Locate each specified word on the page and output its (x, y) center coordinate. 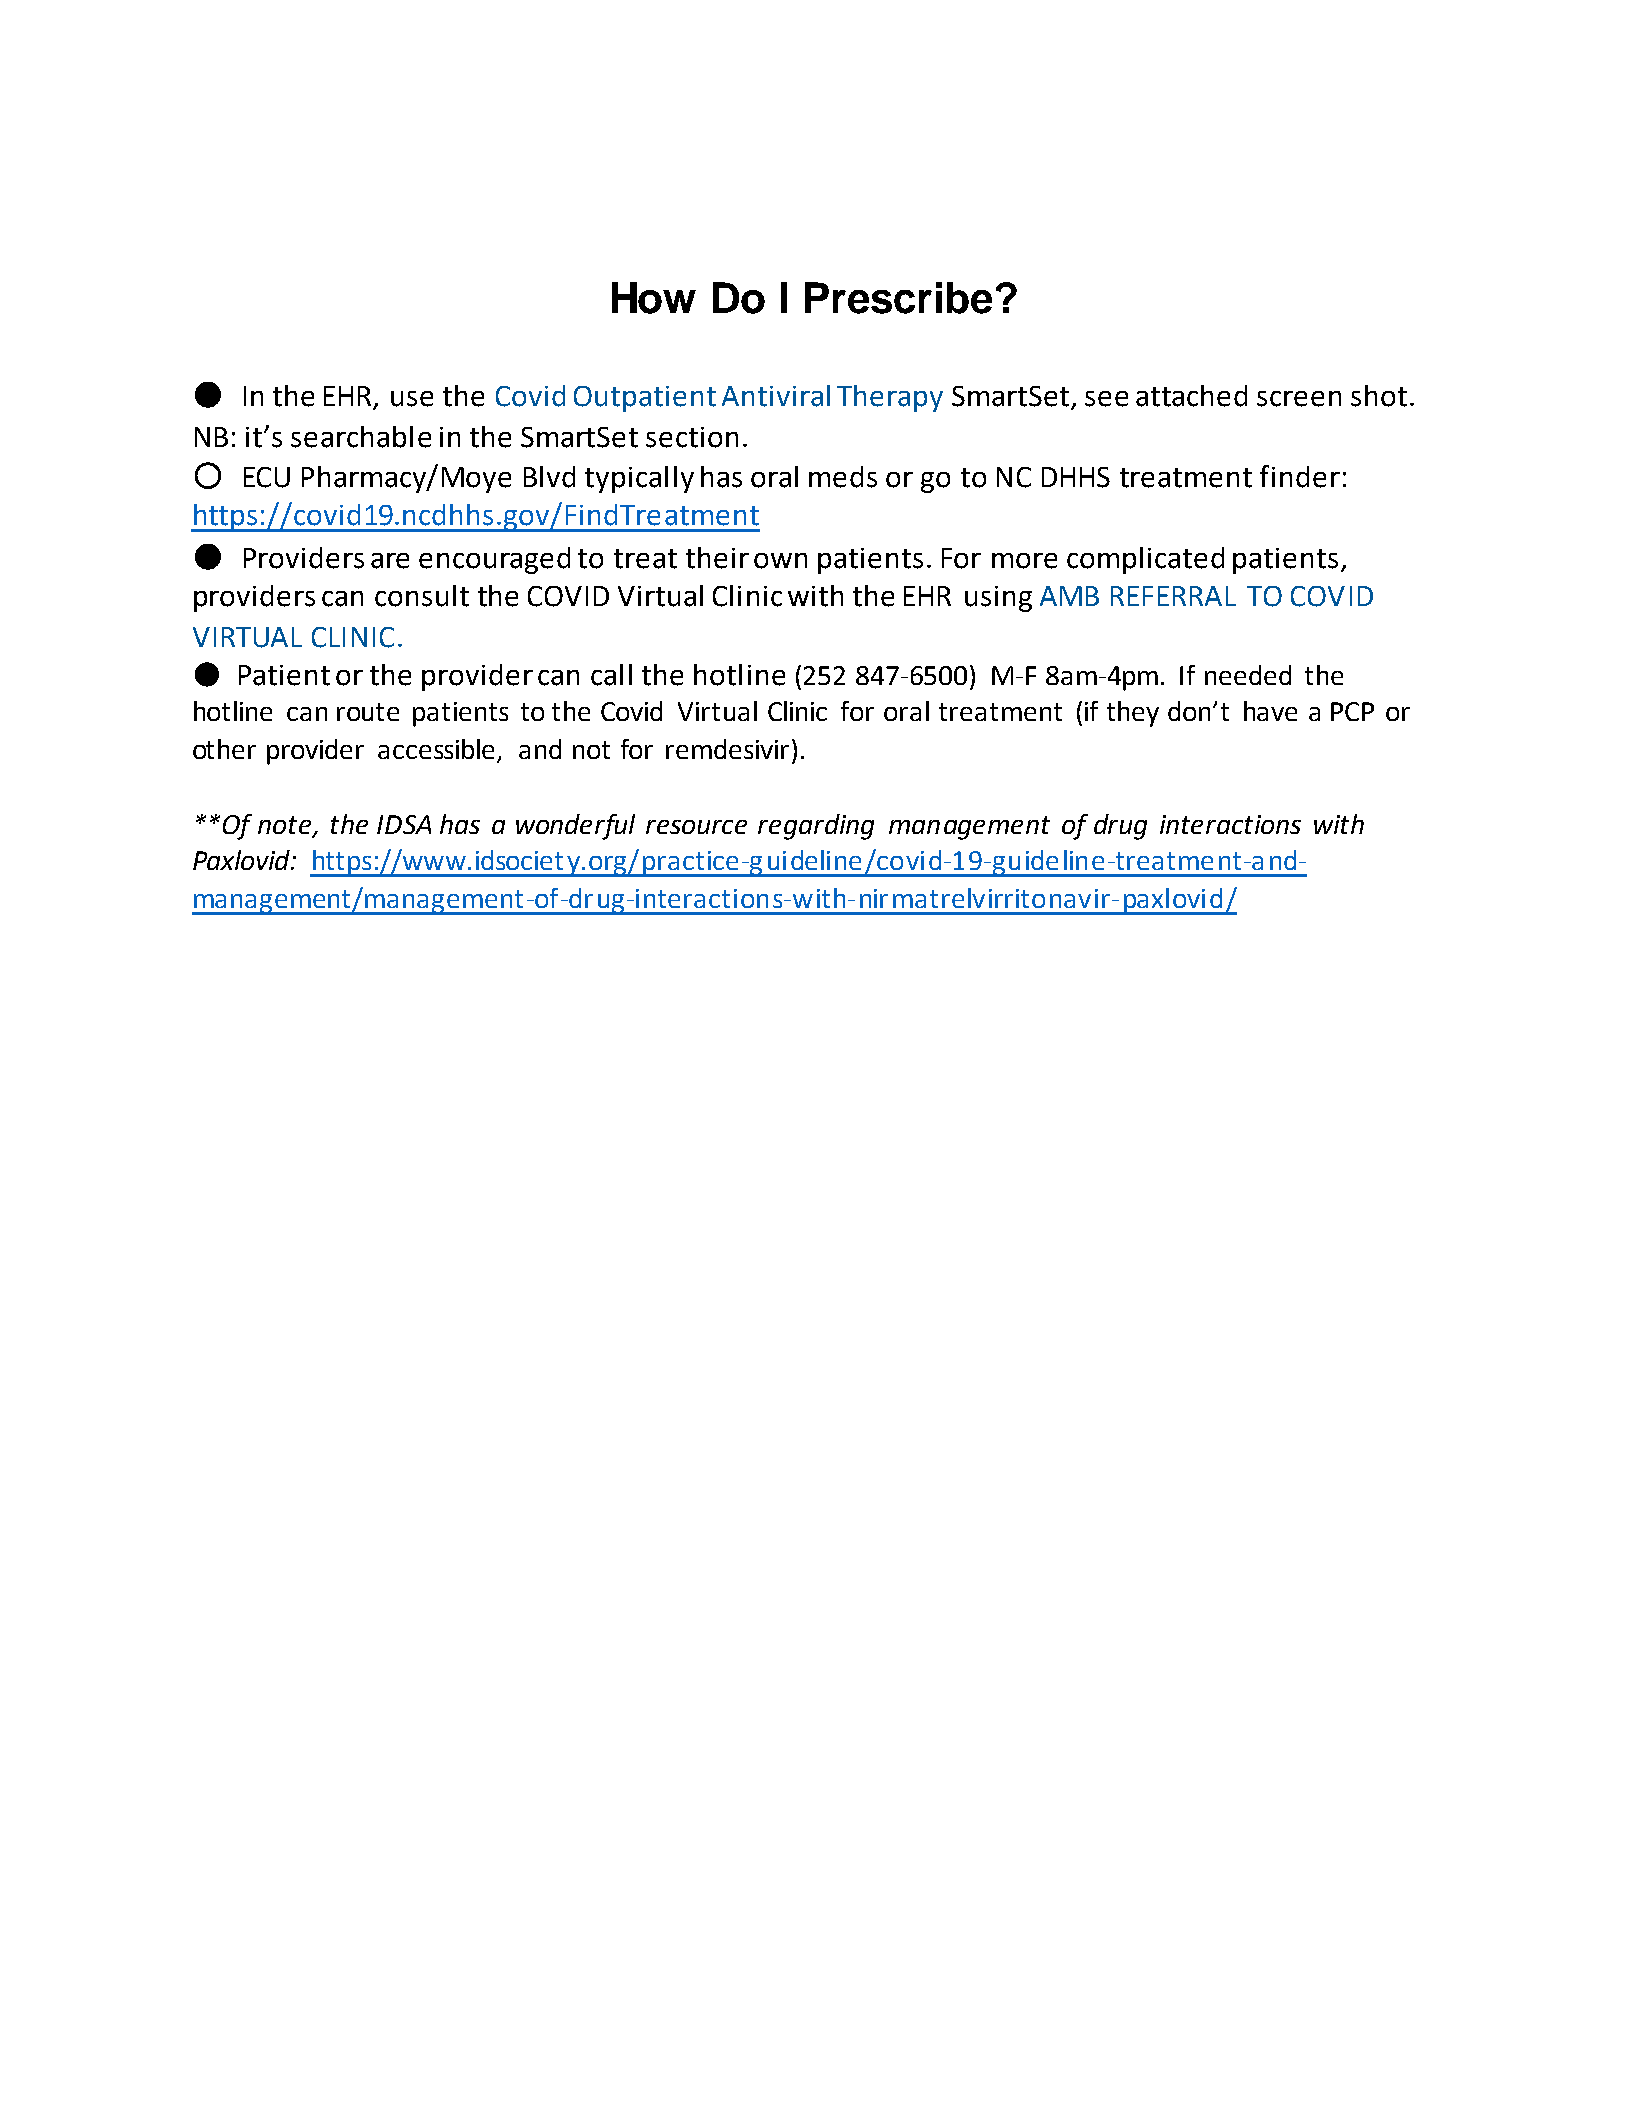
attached (1191, 396)
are (390, 561)
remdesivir (727, 749)
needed (1248, 675)
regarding (816, 827)
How (654, 298)
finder (1300, 476)
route (368, 712)
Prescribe (898, 298)
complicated (1145, 560)
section (692, 437)
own (780, 561)
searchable (361, 437)
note (286, 826)
